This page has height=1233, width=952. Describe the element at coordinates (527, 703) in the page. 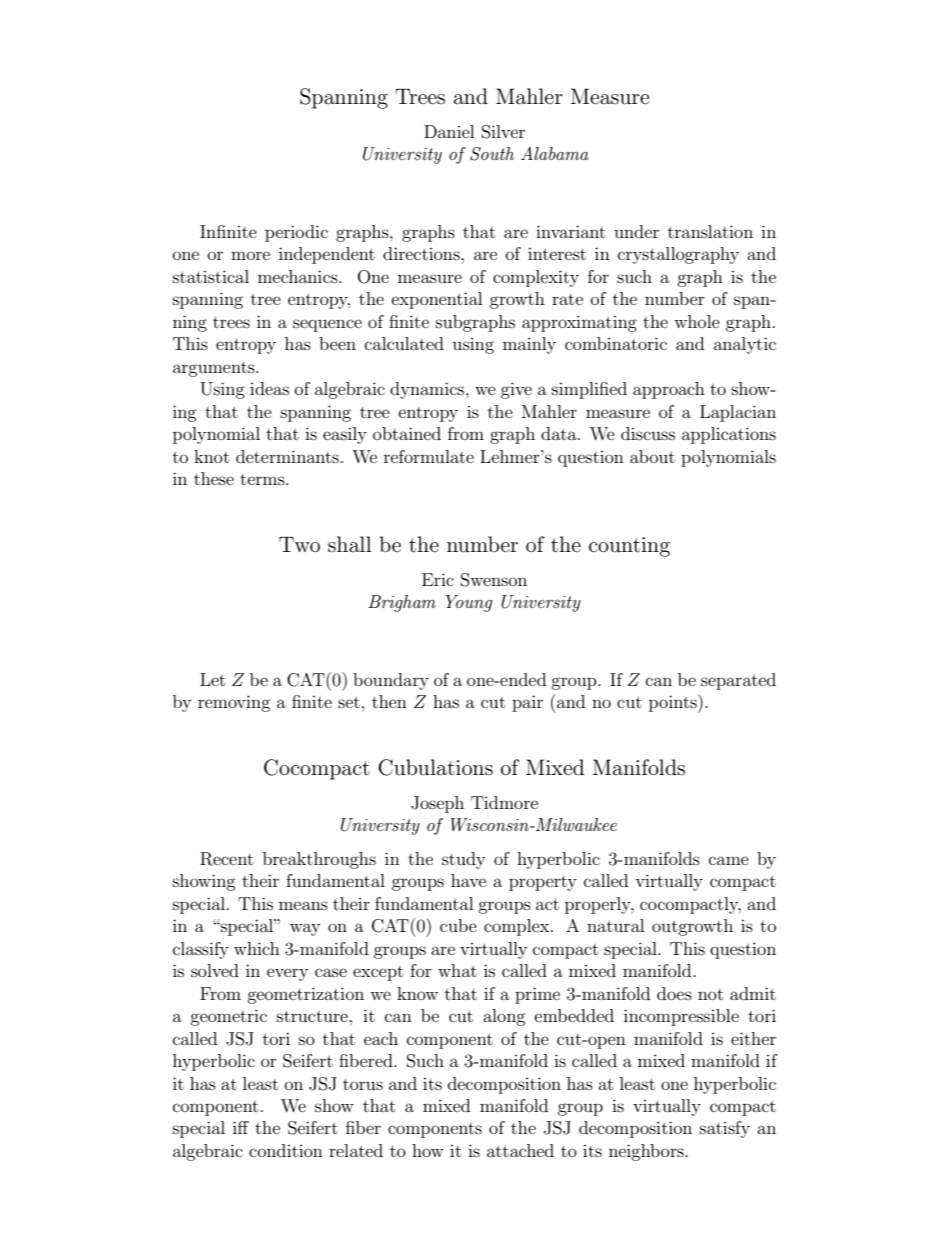

I see `pair` at that location.
